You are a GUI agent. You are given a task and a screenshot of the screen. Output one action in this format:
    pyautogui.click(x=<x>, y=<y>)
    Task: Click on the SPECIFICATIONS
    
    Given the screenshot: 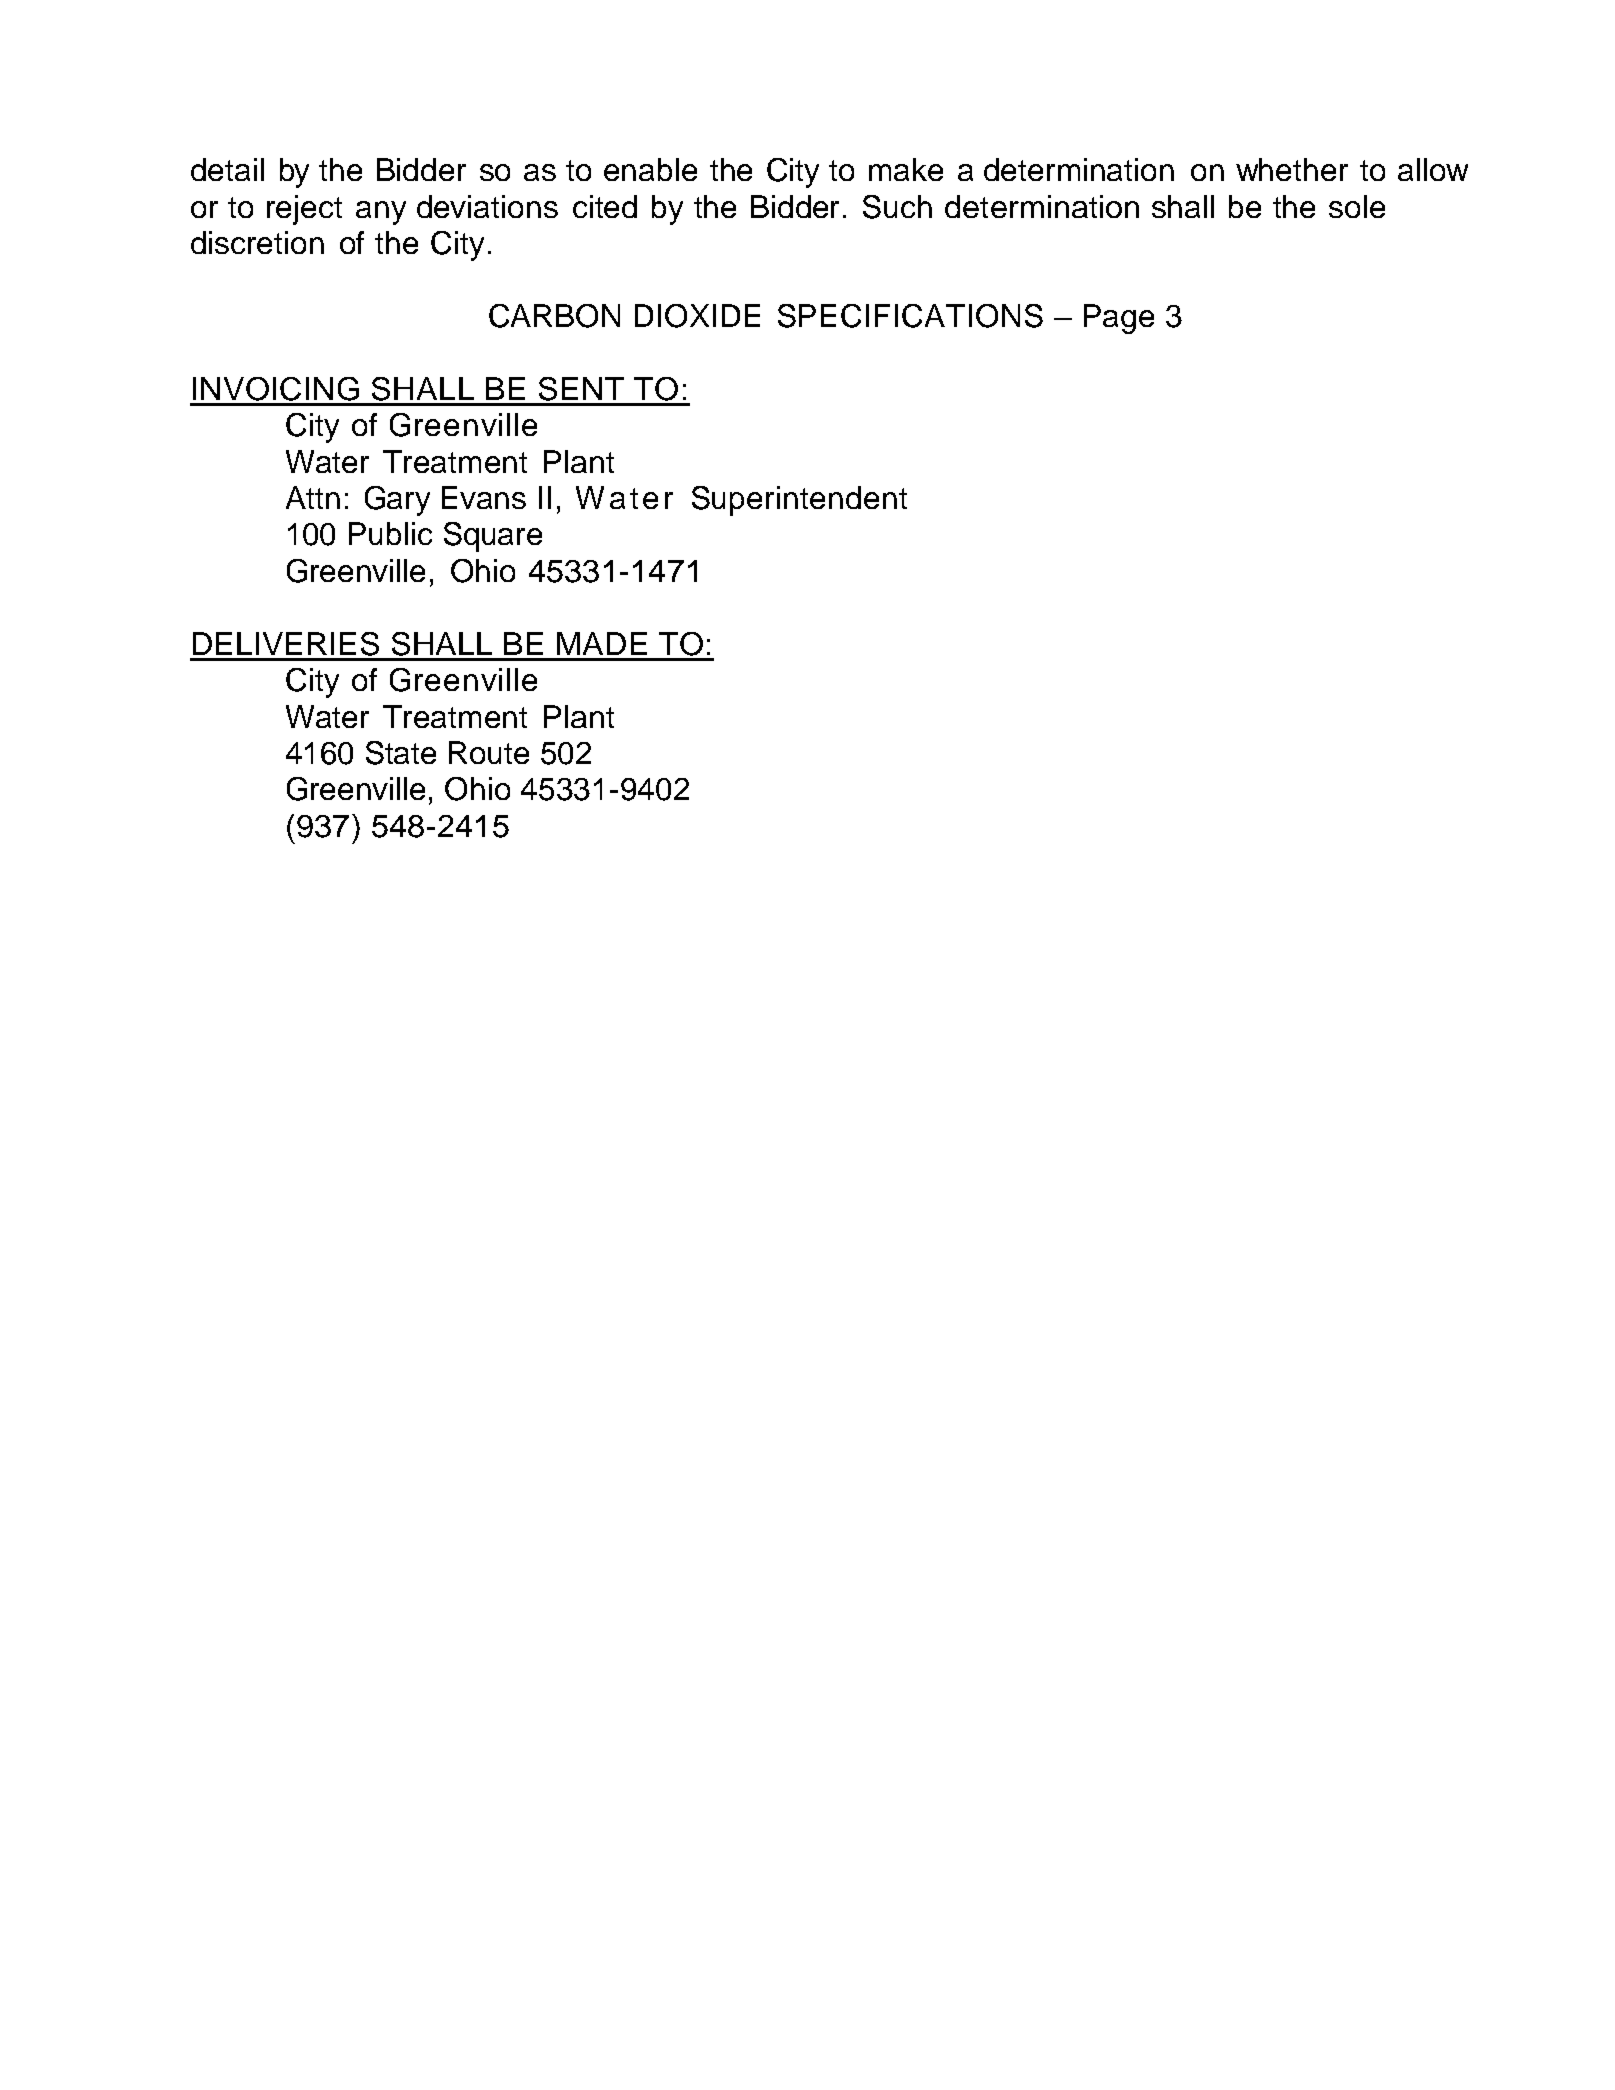 What is the action you would take?
    pyautogui.click(x=910, y=316)
